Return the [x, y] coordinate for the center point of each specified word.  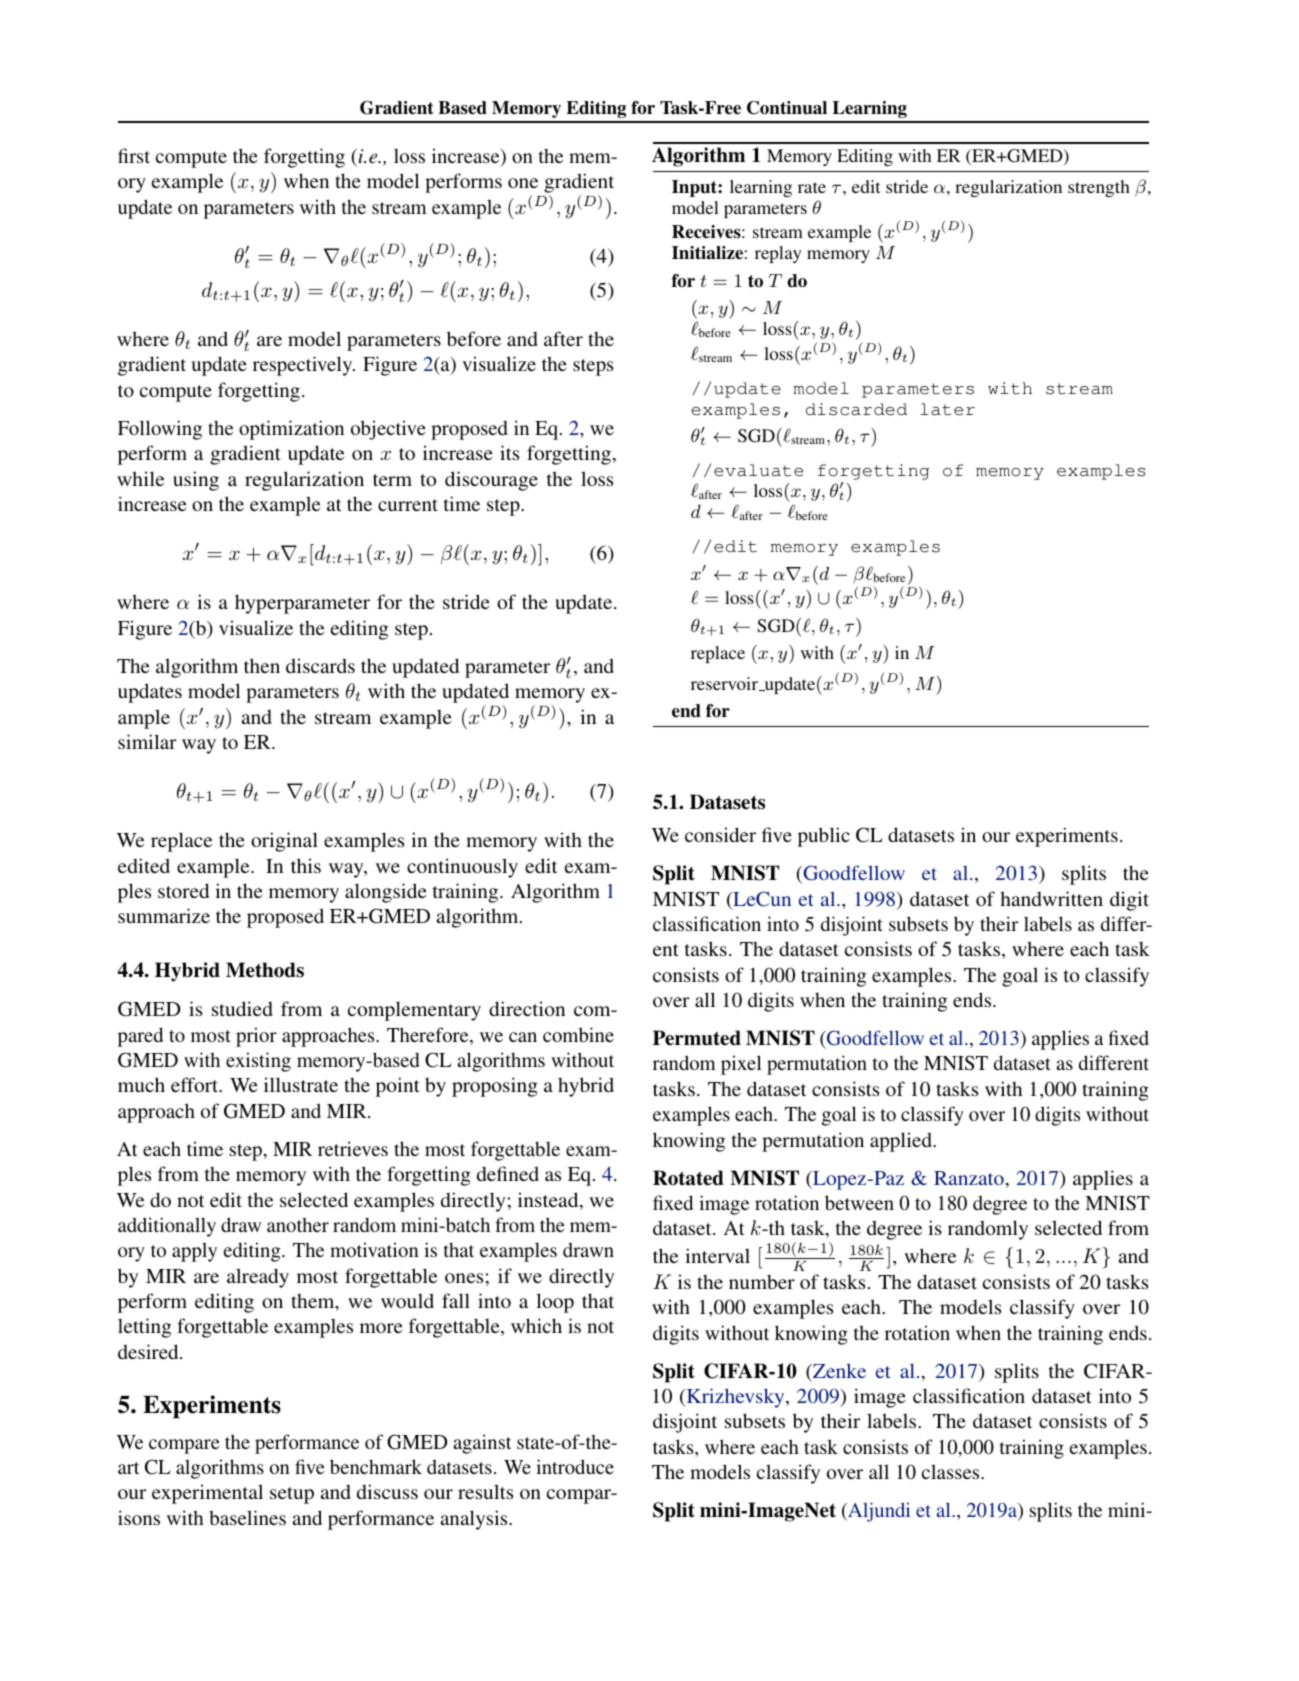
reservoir [725, 684]
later [947, 409]
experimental [207, 1494]
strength [1099, 188]
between [859, 1202]
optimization [291, 430]
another [298, 1225]
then [262, 665]
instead [549, 1201]
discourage [491, 481]
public [824, 837]
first [134, 155]
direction [527, 1008]
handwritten [1051, 898]
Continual [787, 108]
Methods [265, 970]
